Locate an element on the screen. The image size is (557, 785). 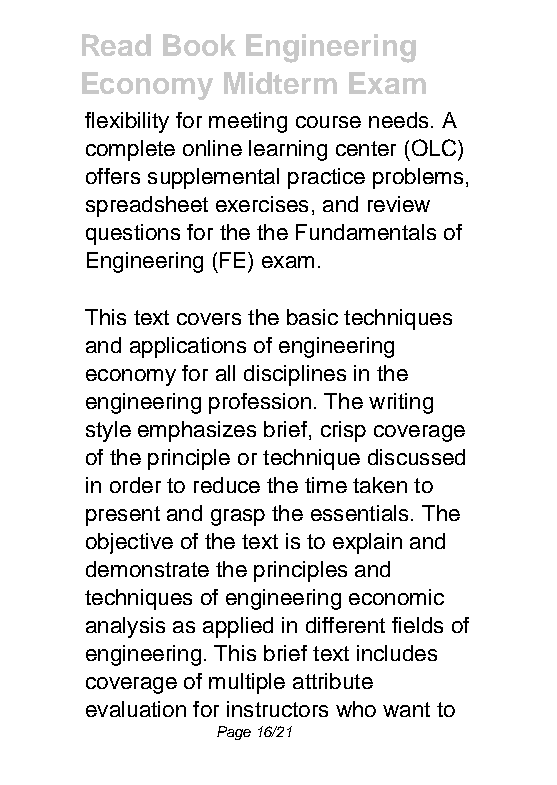
style is located at coordinates (108, 431).
